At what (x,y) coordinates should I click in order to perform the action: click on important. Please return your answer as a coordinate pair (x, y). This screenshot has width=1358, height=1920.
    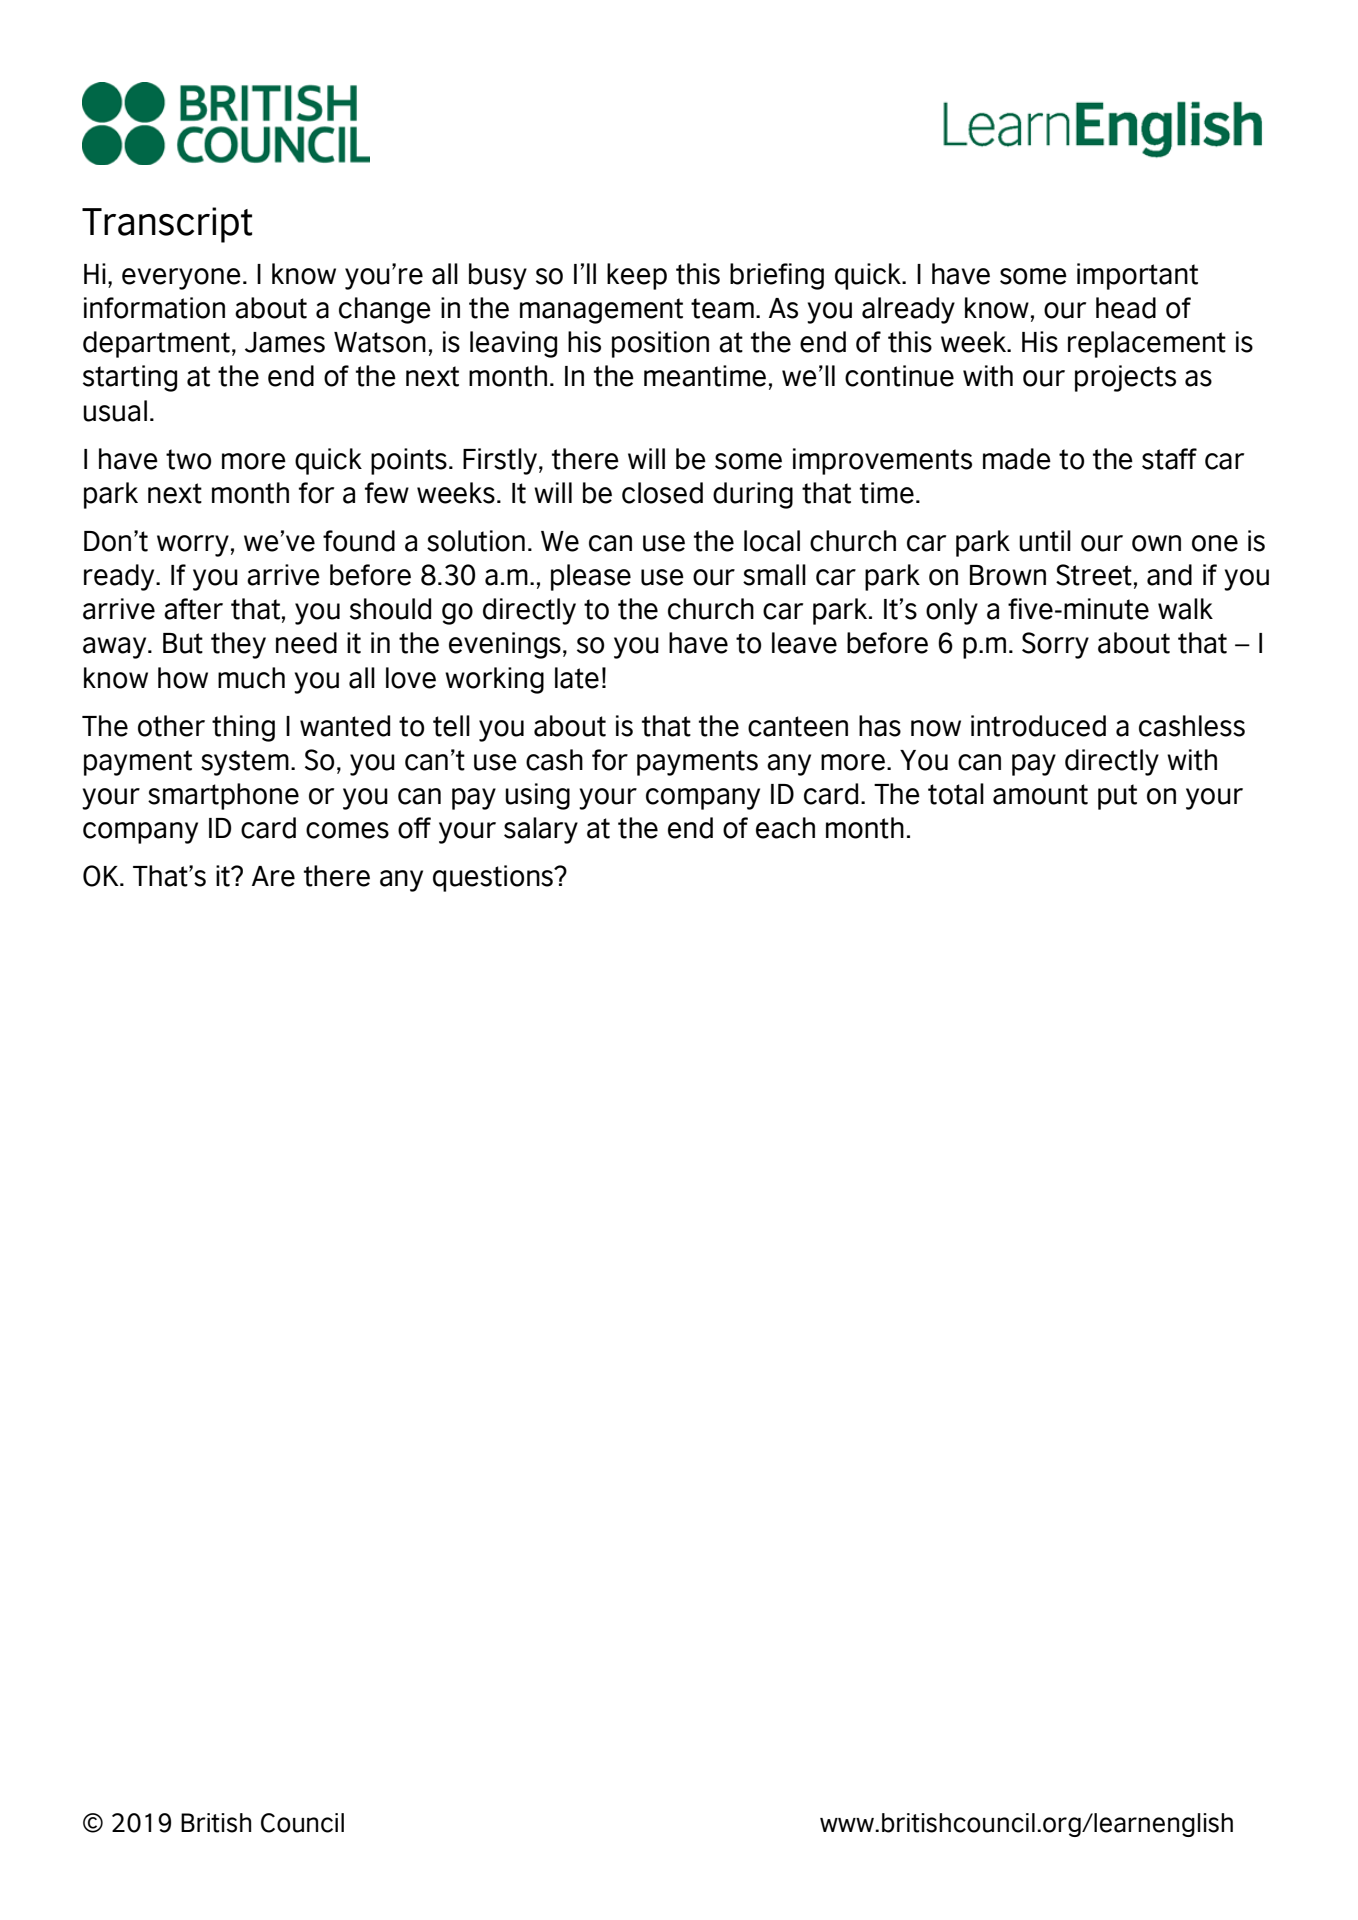
    Looking at the image, I should click on (1137, 276).
